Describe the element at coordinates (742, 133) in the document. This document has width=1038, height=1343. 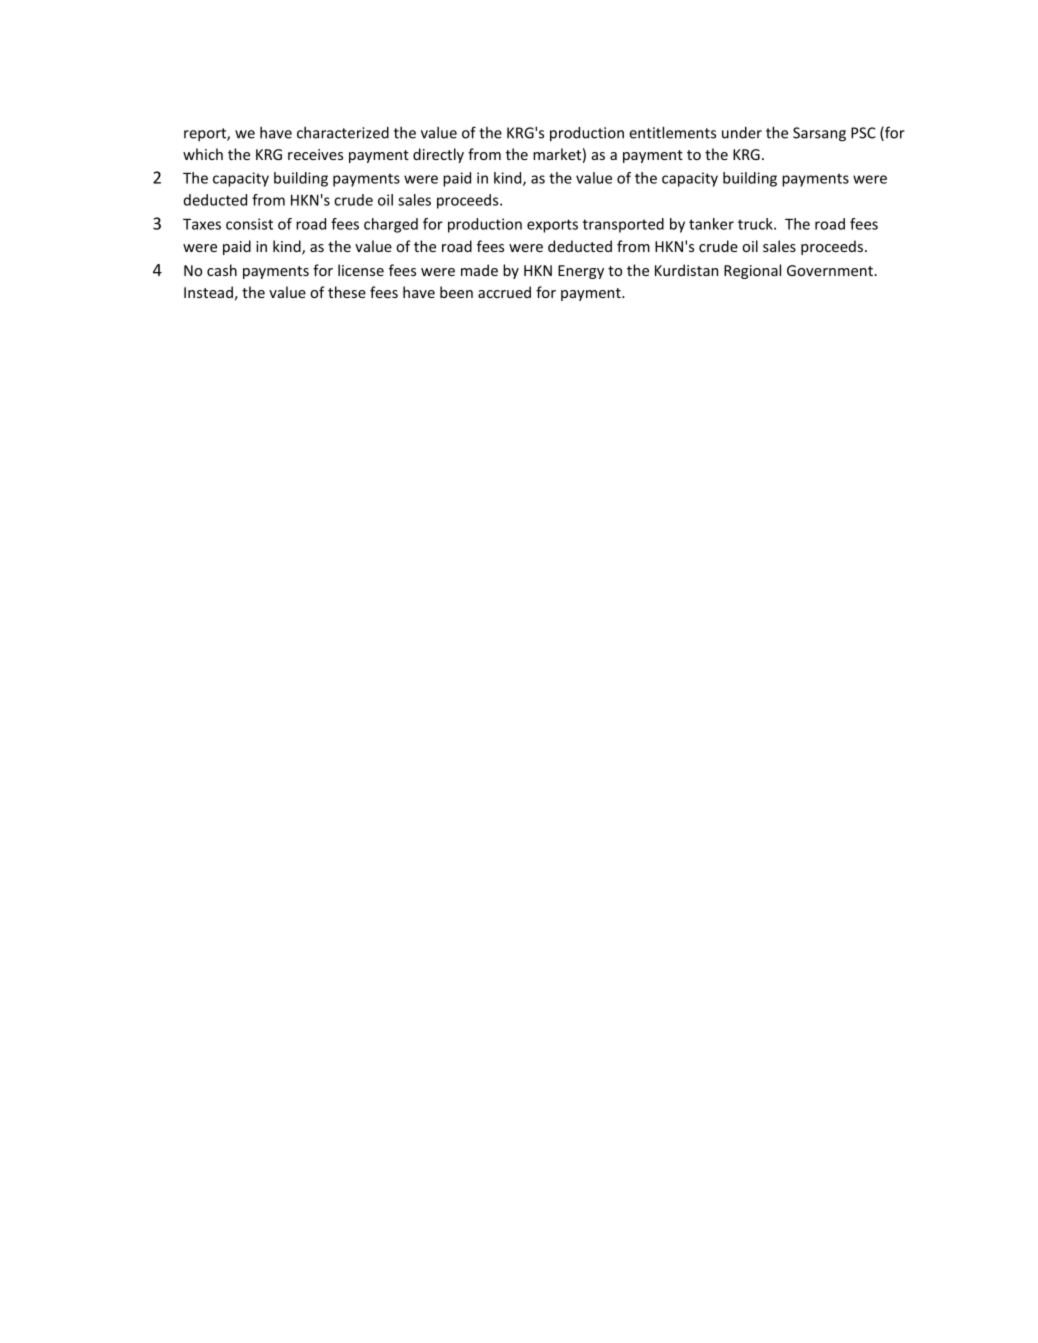
I see `under` at that location.
